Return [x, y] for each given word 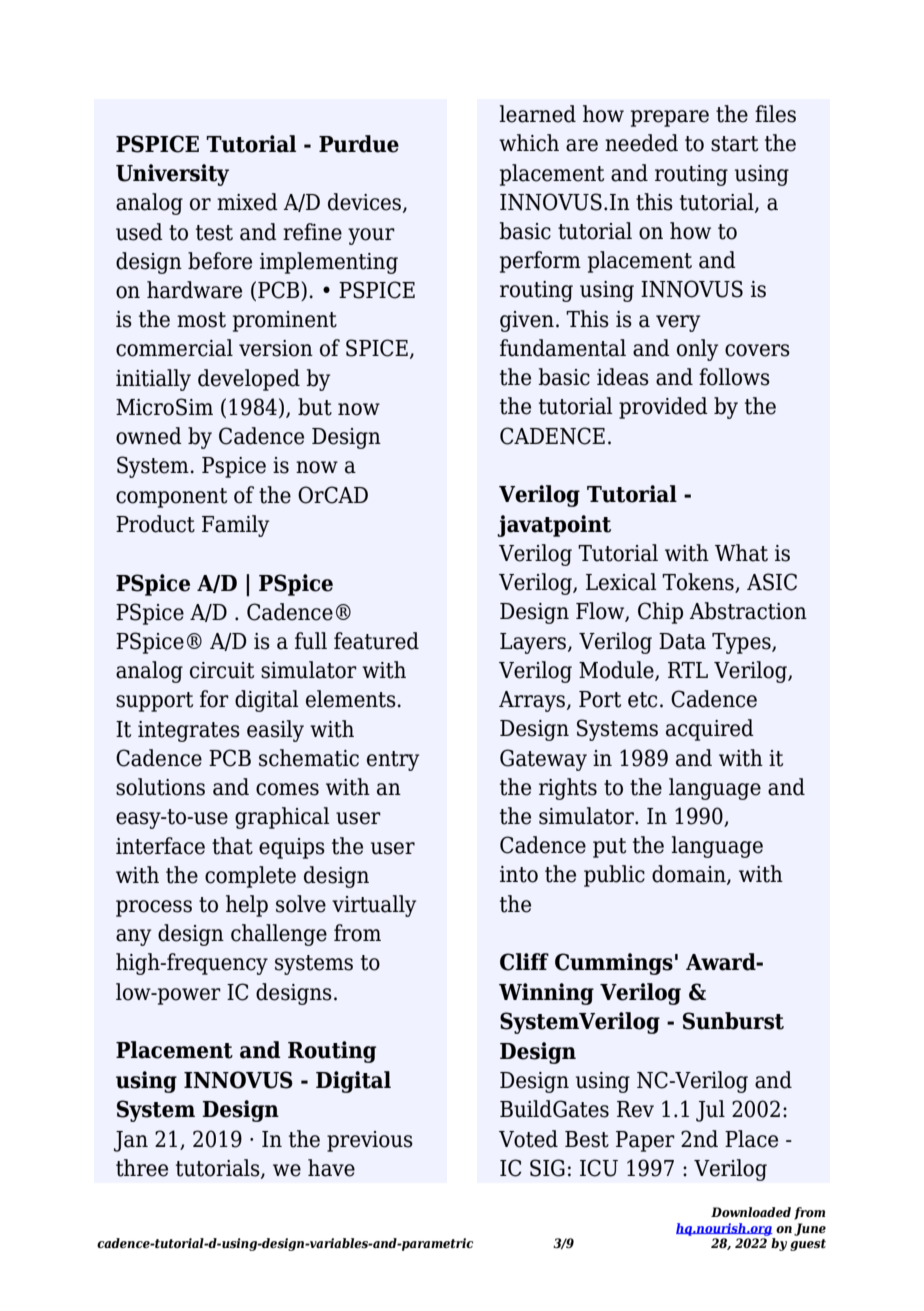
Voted [528, 1139]
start [734, 144]
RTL [688, 670]
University [172, 175]
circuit [222, 670]
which [529, 143]
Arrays [533, 701]
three [142, 1168]
